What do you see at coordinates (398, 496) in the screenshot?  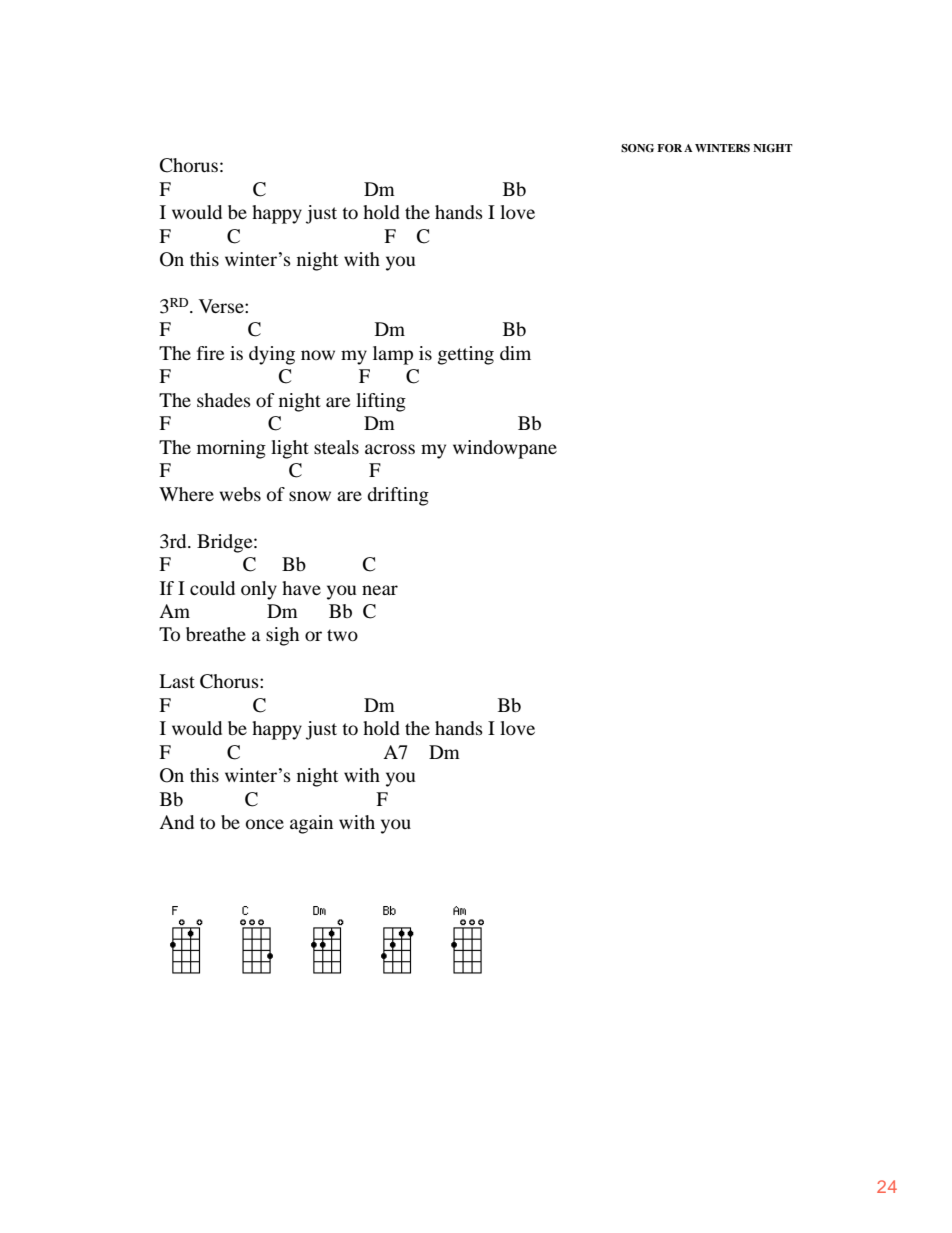 I see `drifting` at bounding box center [398, 496].
